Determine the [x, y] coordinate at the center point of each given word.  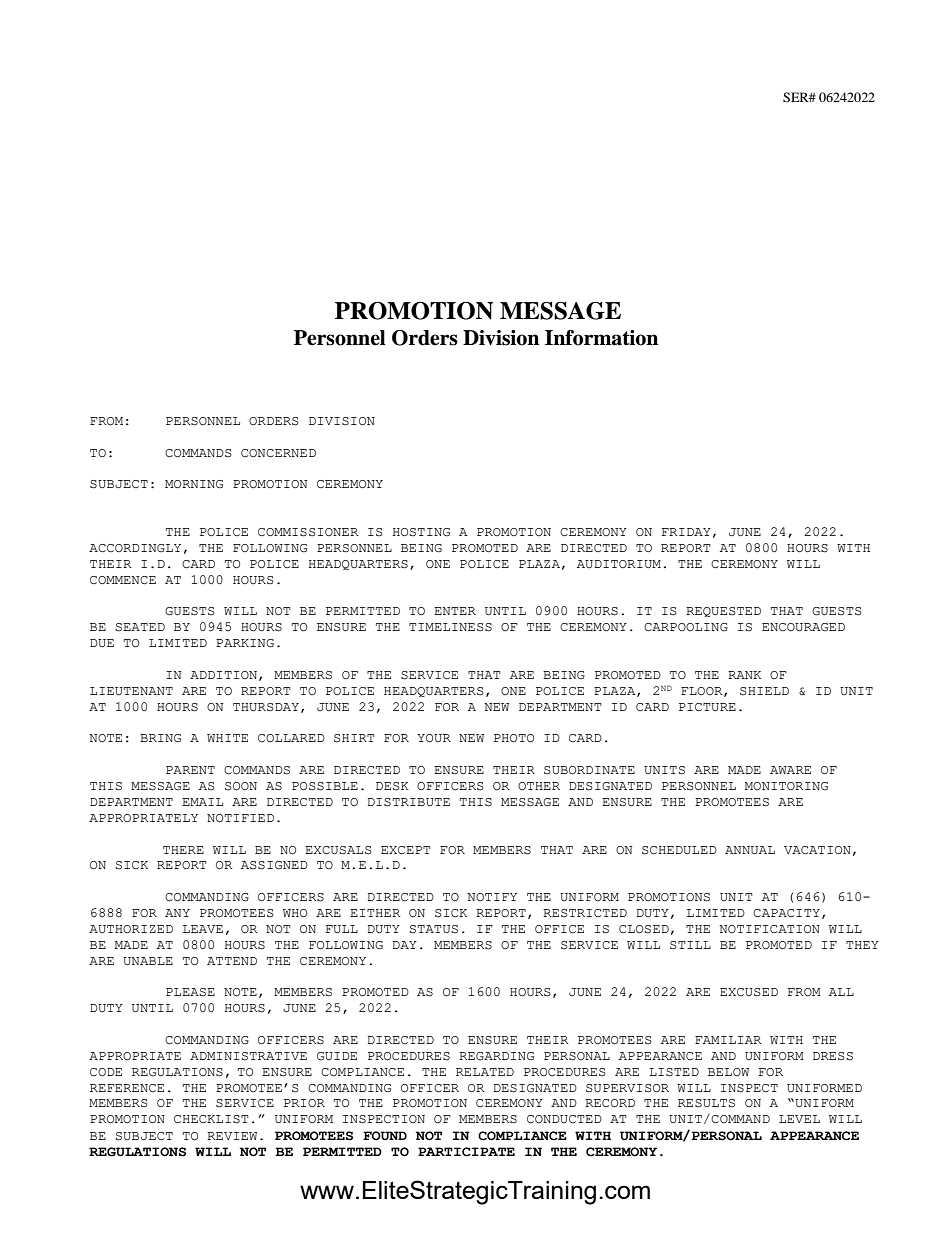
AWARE [790, 770]
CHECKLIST [211, 1119]
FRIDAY [686, 532]
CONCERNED [278, 453]
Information [601, 338]
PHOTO [514, 738]
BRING [160, 738]
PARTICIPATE [466, 1152]
